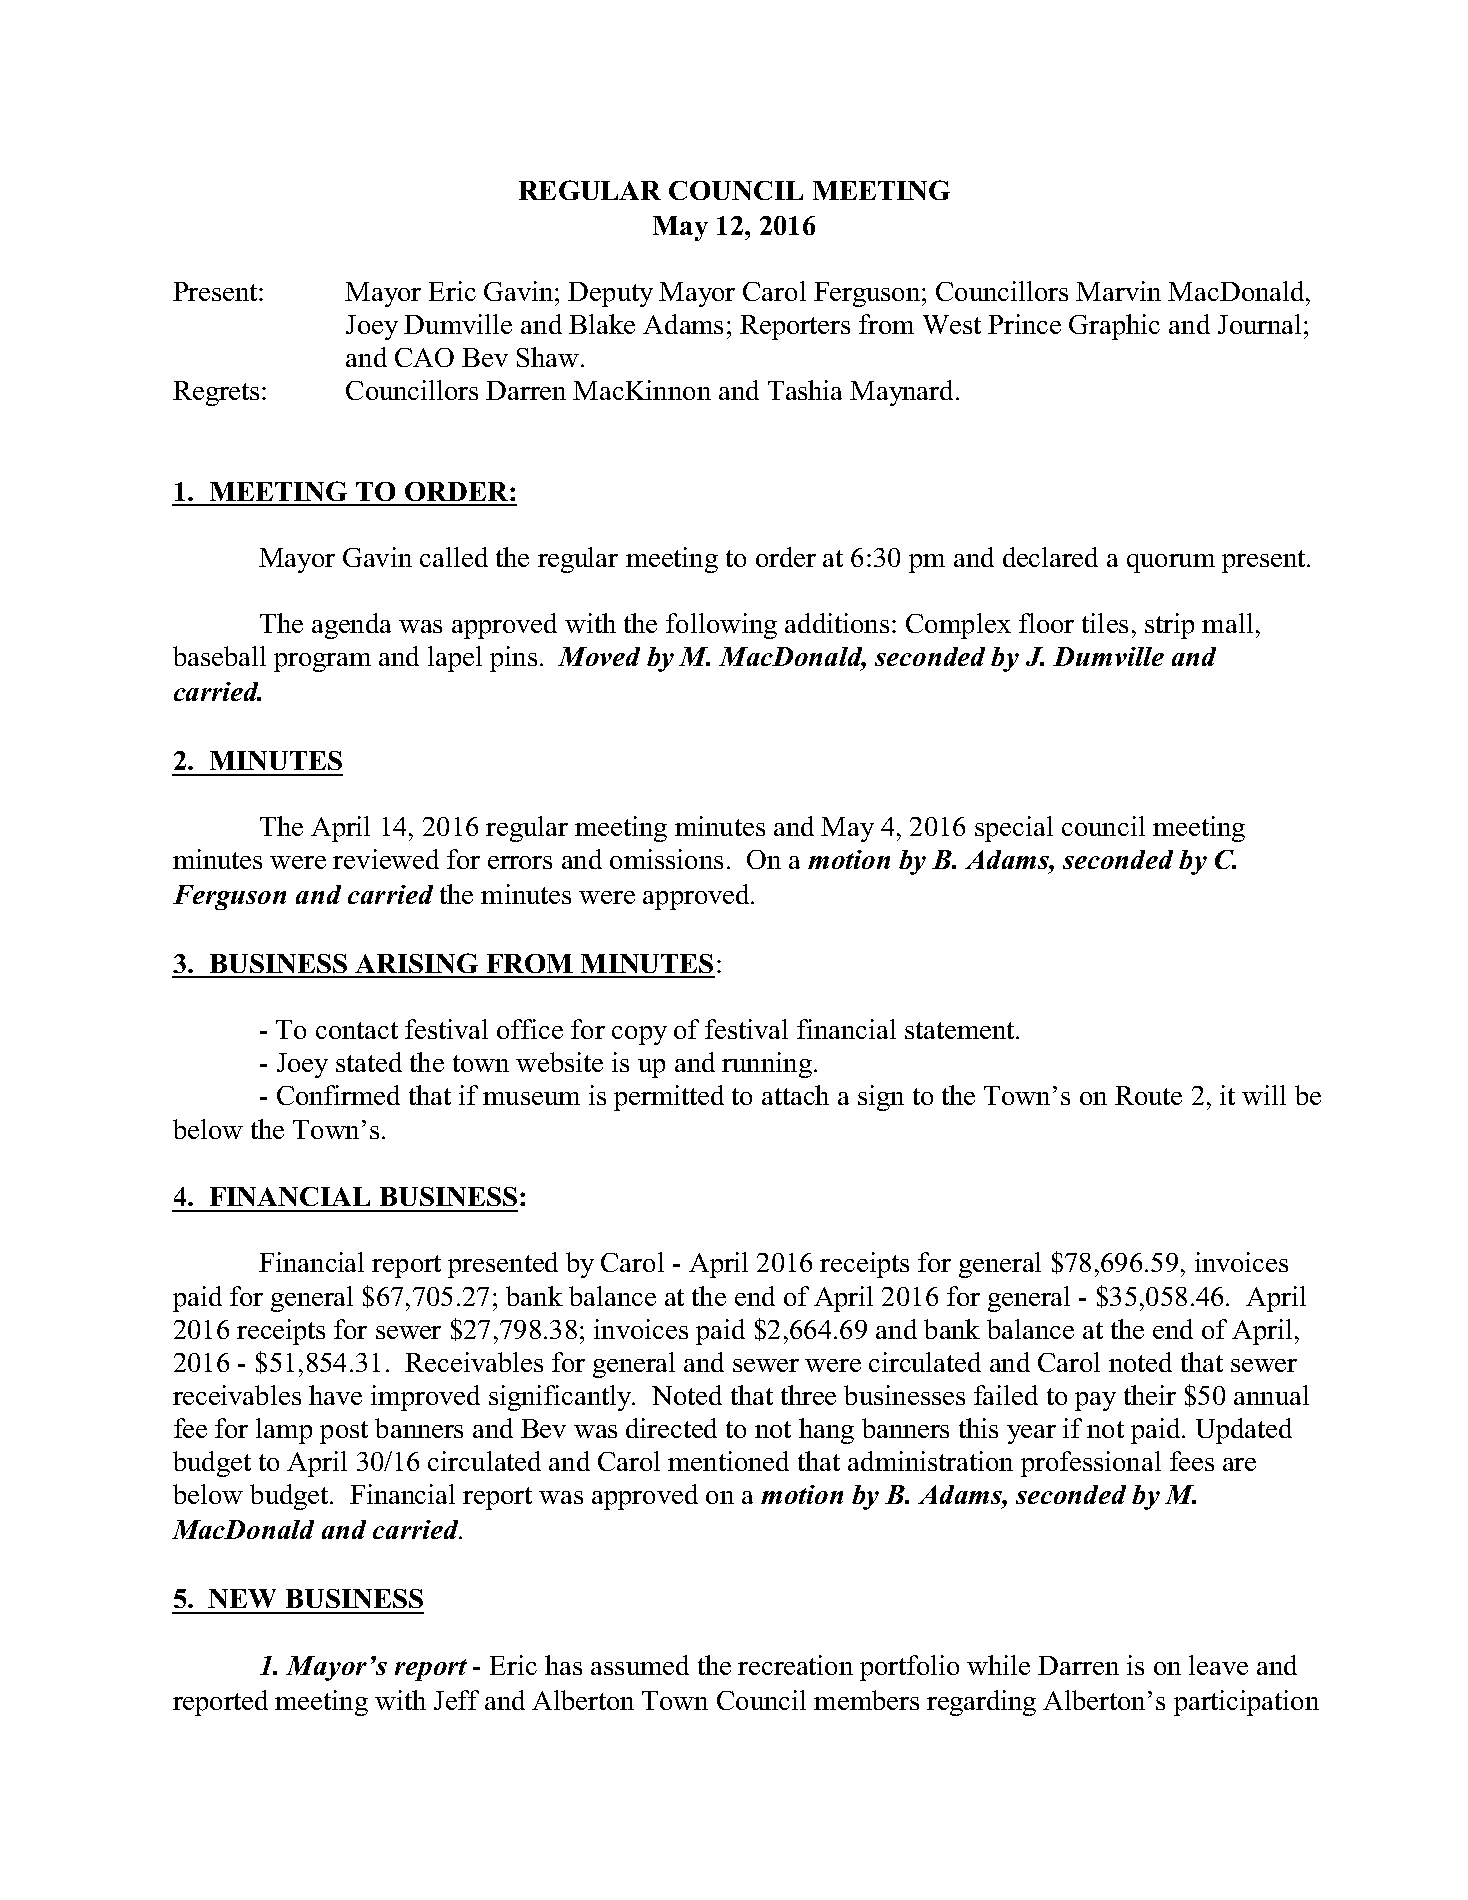 The height and width of the image is (1900, 1468). I want to click on CAO, so click(424, 357).
